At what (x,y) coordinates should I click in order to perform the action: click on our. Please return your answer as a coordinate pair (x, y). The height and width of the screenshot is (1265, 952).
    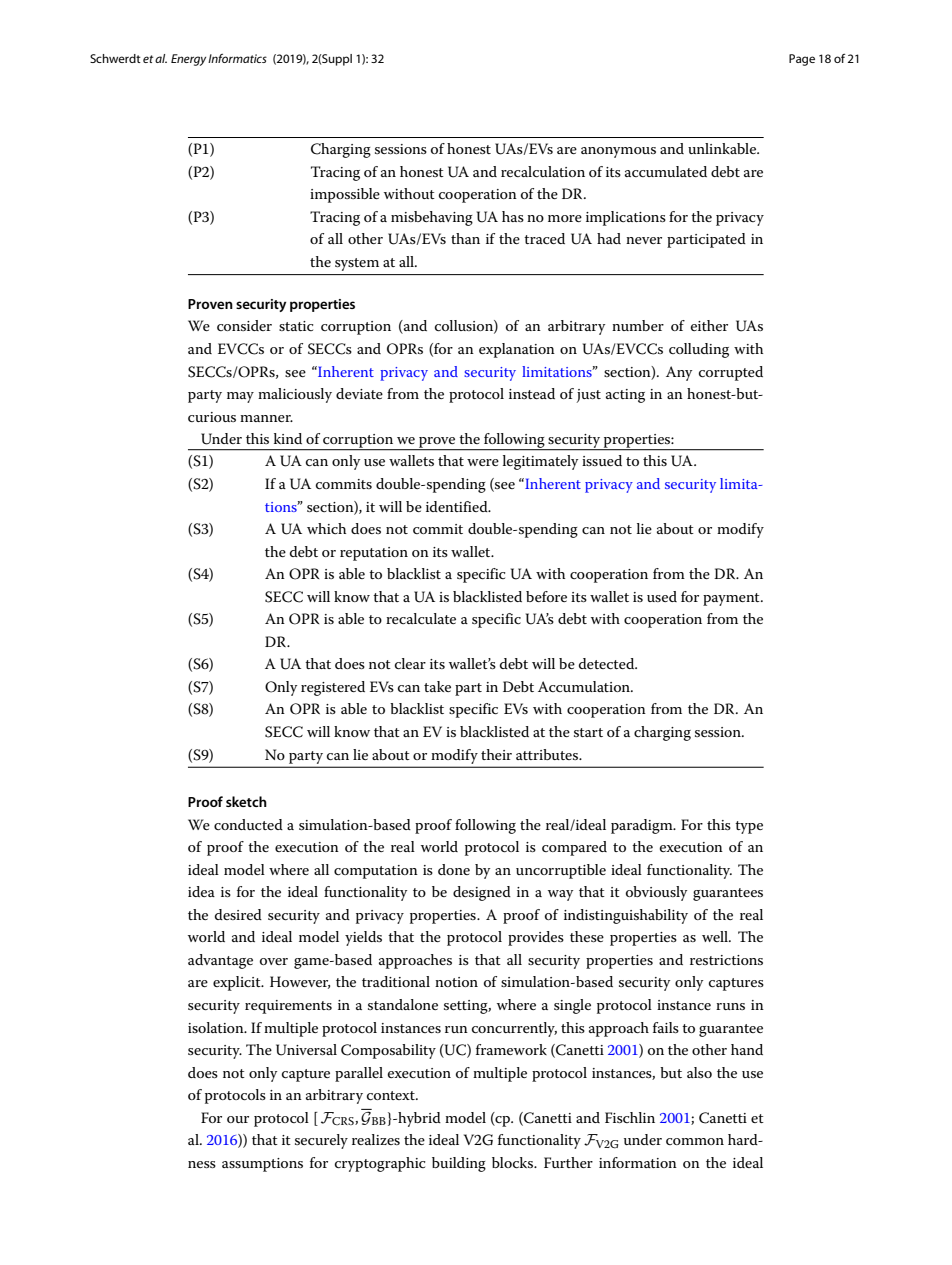
    Looking at the image, I should click on (238, 1119).
